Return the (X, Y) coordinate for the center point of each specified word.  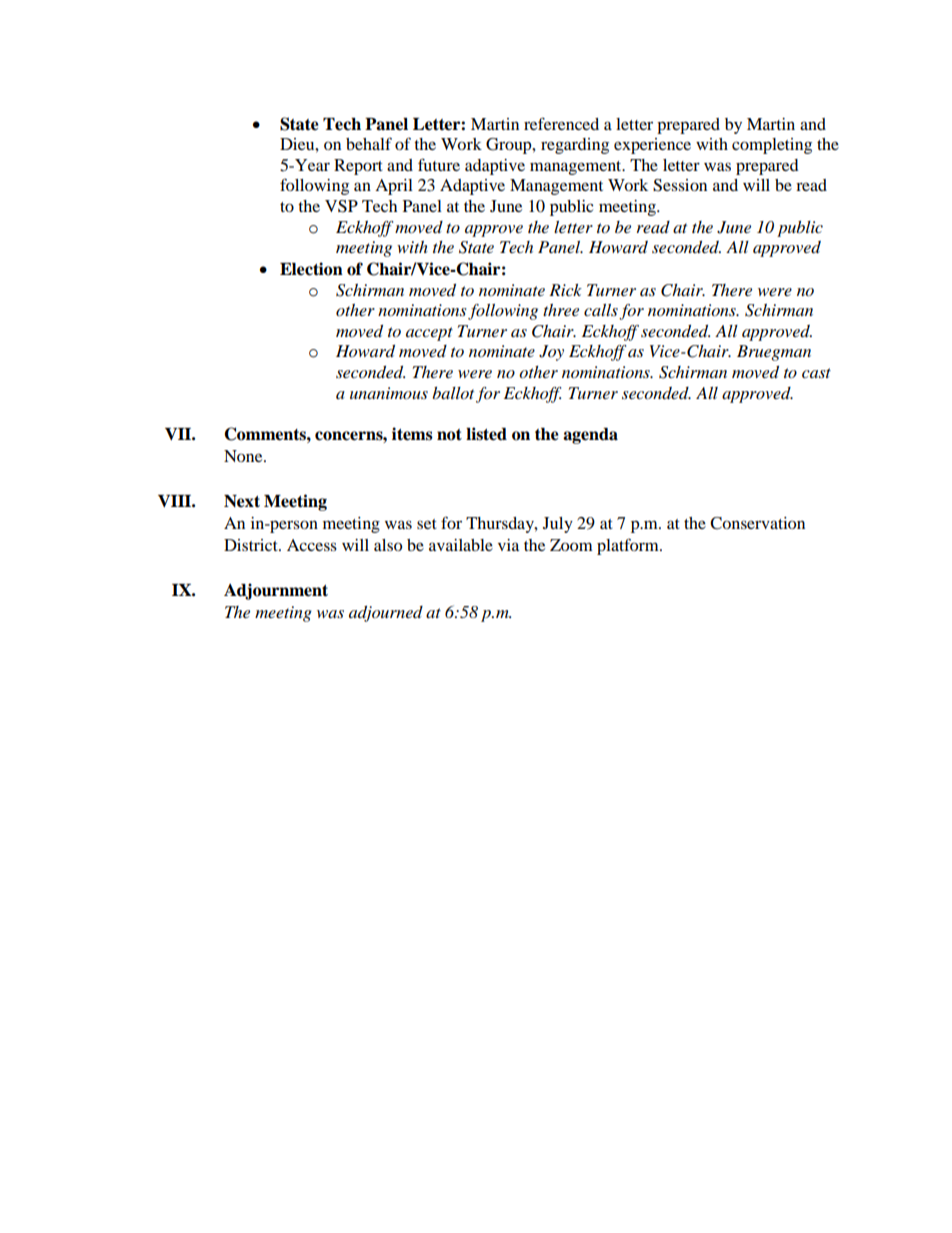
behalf (369, 143)
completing (772, 146)
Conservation (757, 523)
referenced (561, 123)
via (508, 545)
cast (816, 373)
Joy (551, 353)
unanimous (389, 393)
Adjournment (276, 591)
